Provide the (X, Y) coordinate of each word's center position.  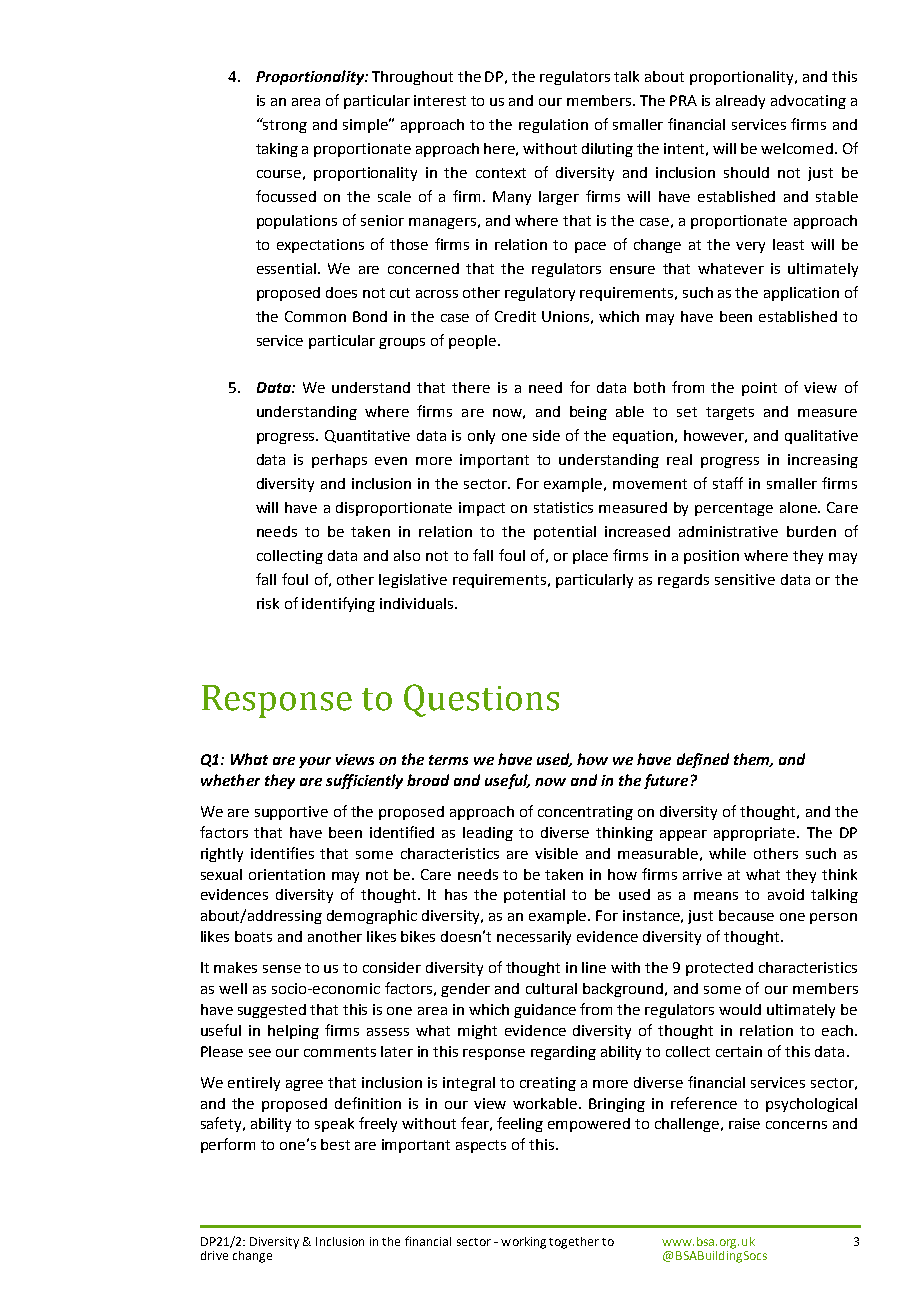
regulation (553, 126)
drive (214, 1255)
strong (284, 125)
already (740, 102)
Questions (481, 700)
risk (268, 603)
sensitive (745, 579)
